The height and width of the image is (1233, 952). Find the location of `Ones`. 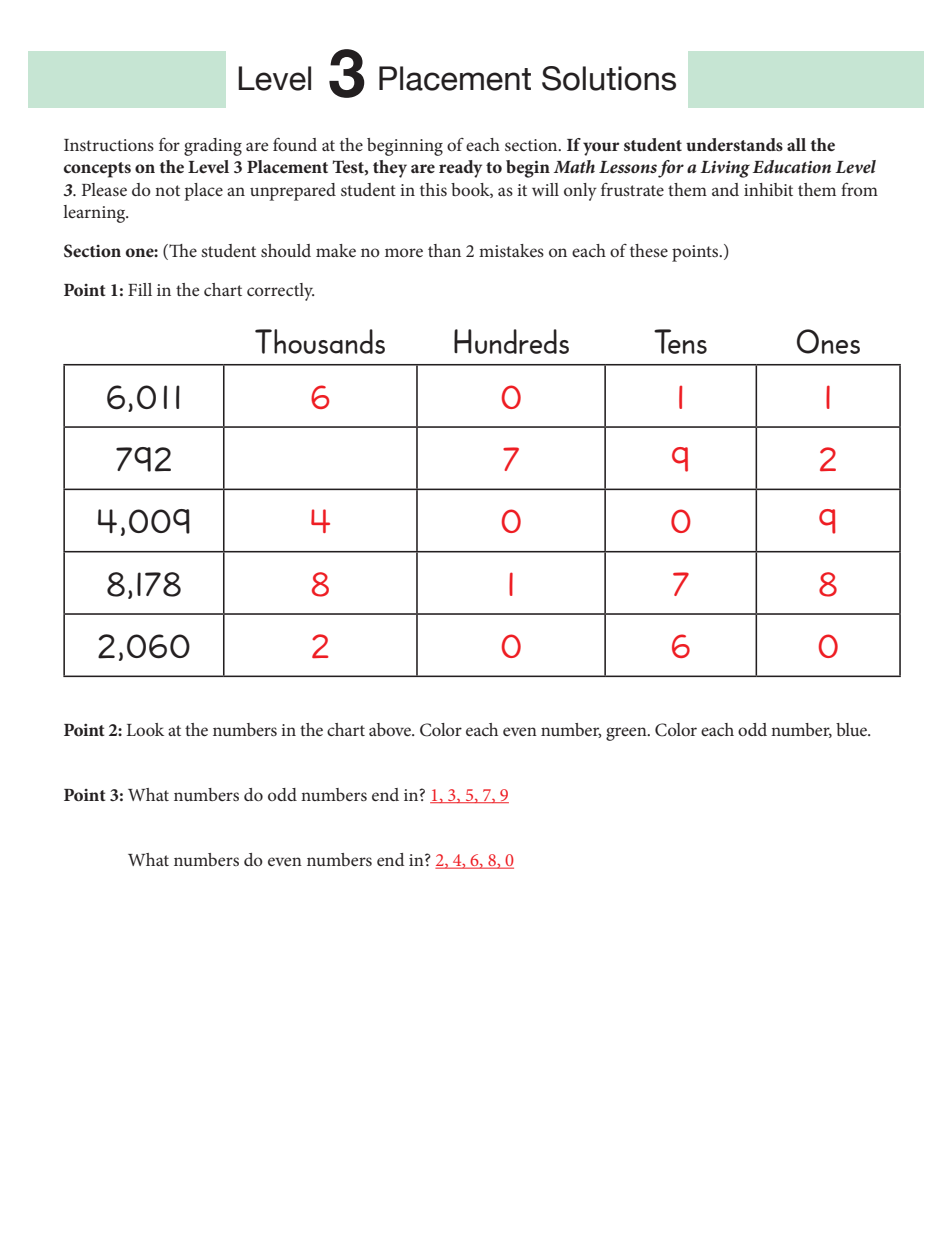

Ones is located at coordinates (828, 341).
